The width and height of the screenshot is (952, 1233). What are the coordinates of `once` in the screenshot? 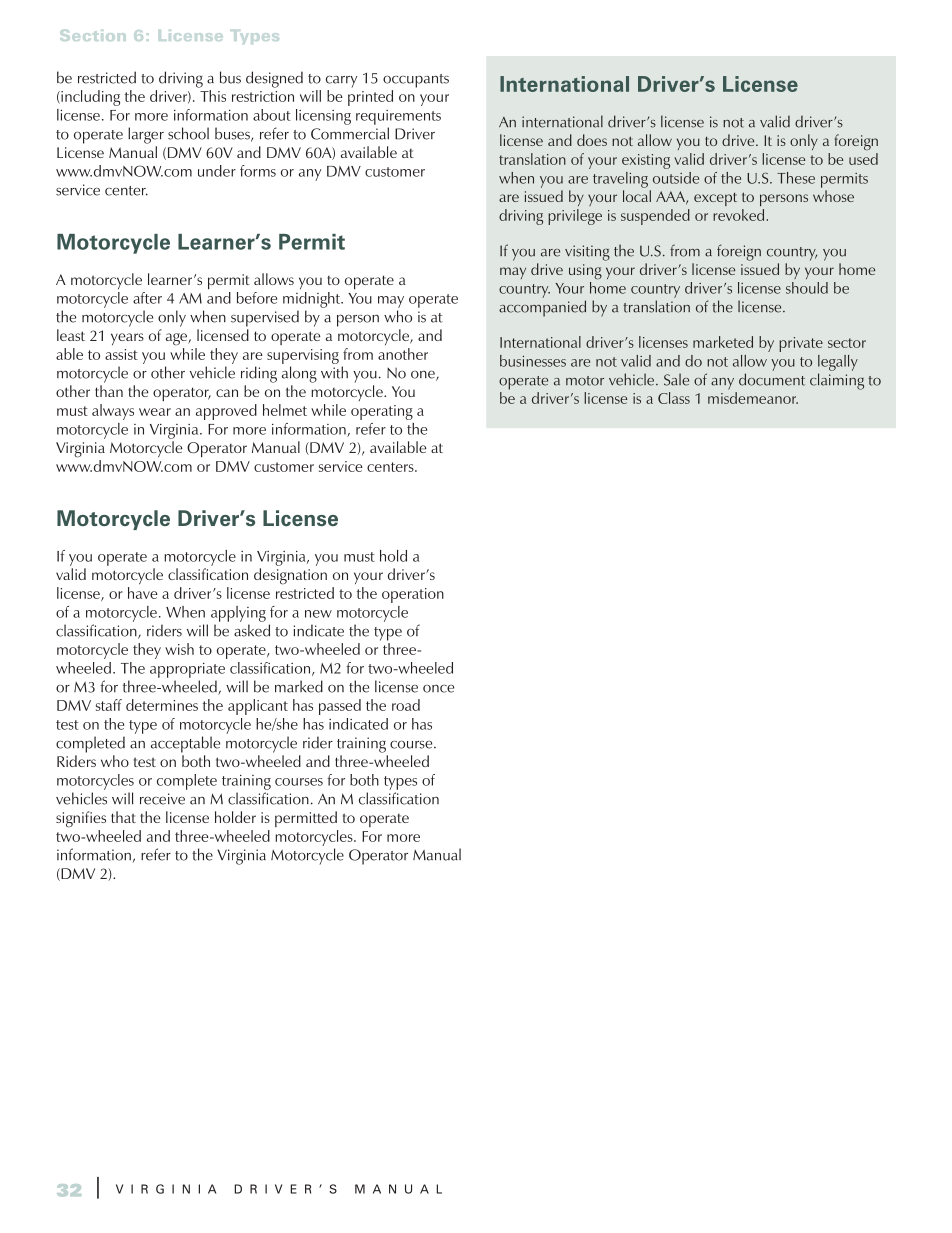 It's located at (438, 689).
